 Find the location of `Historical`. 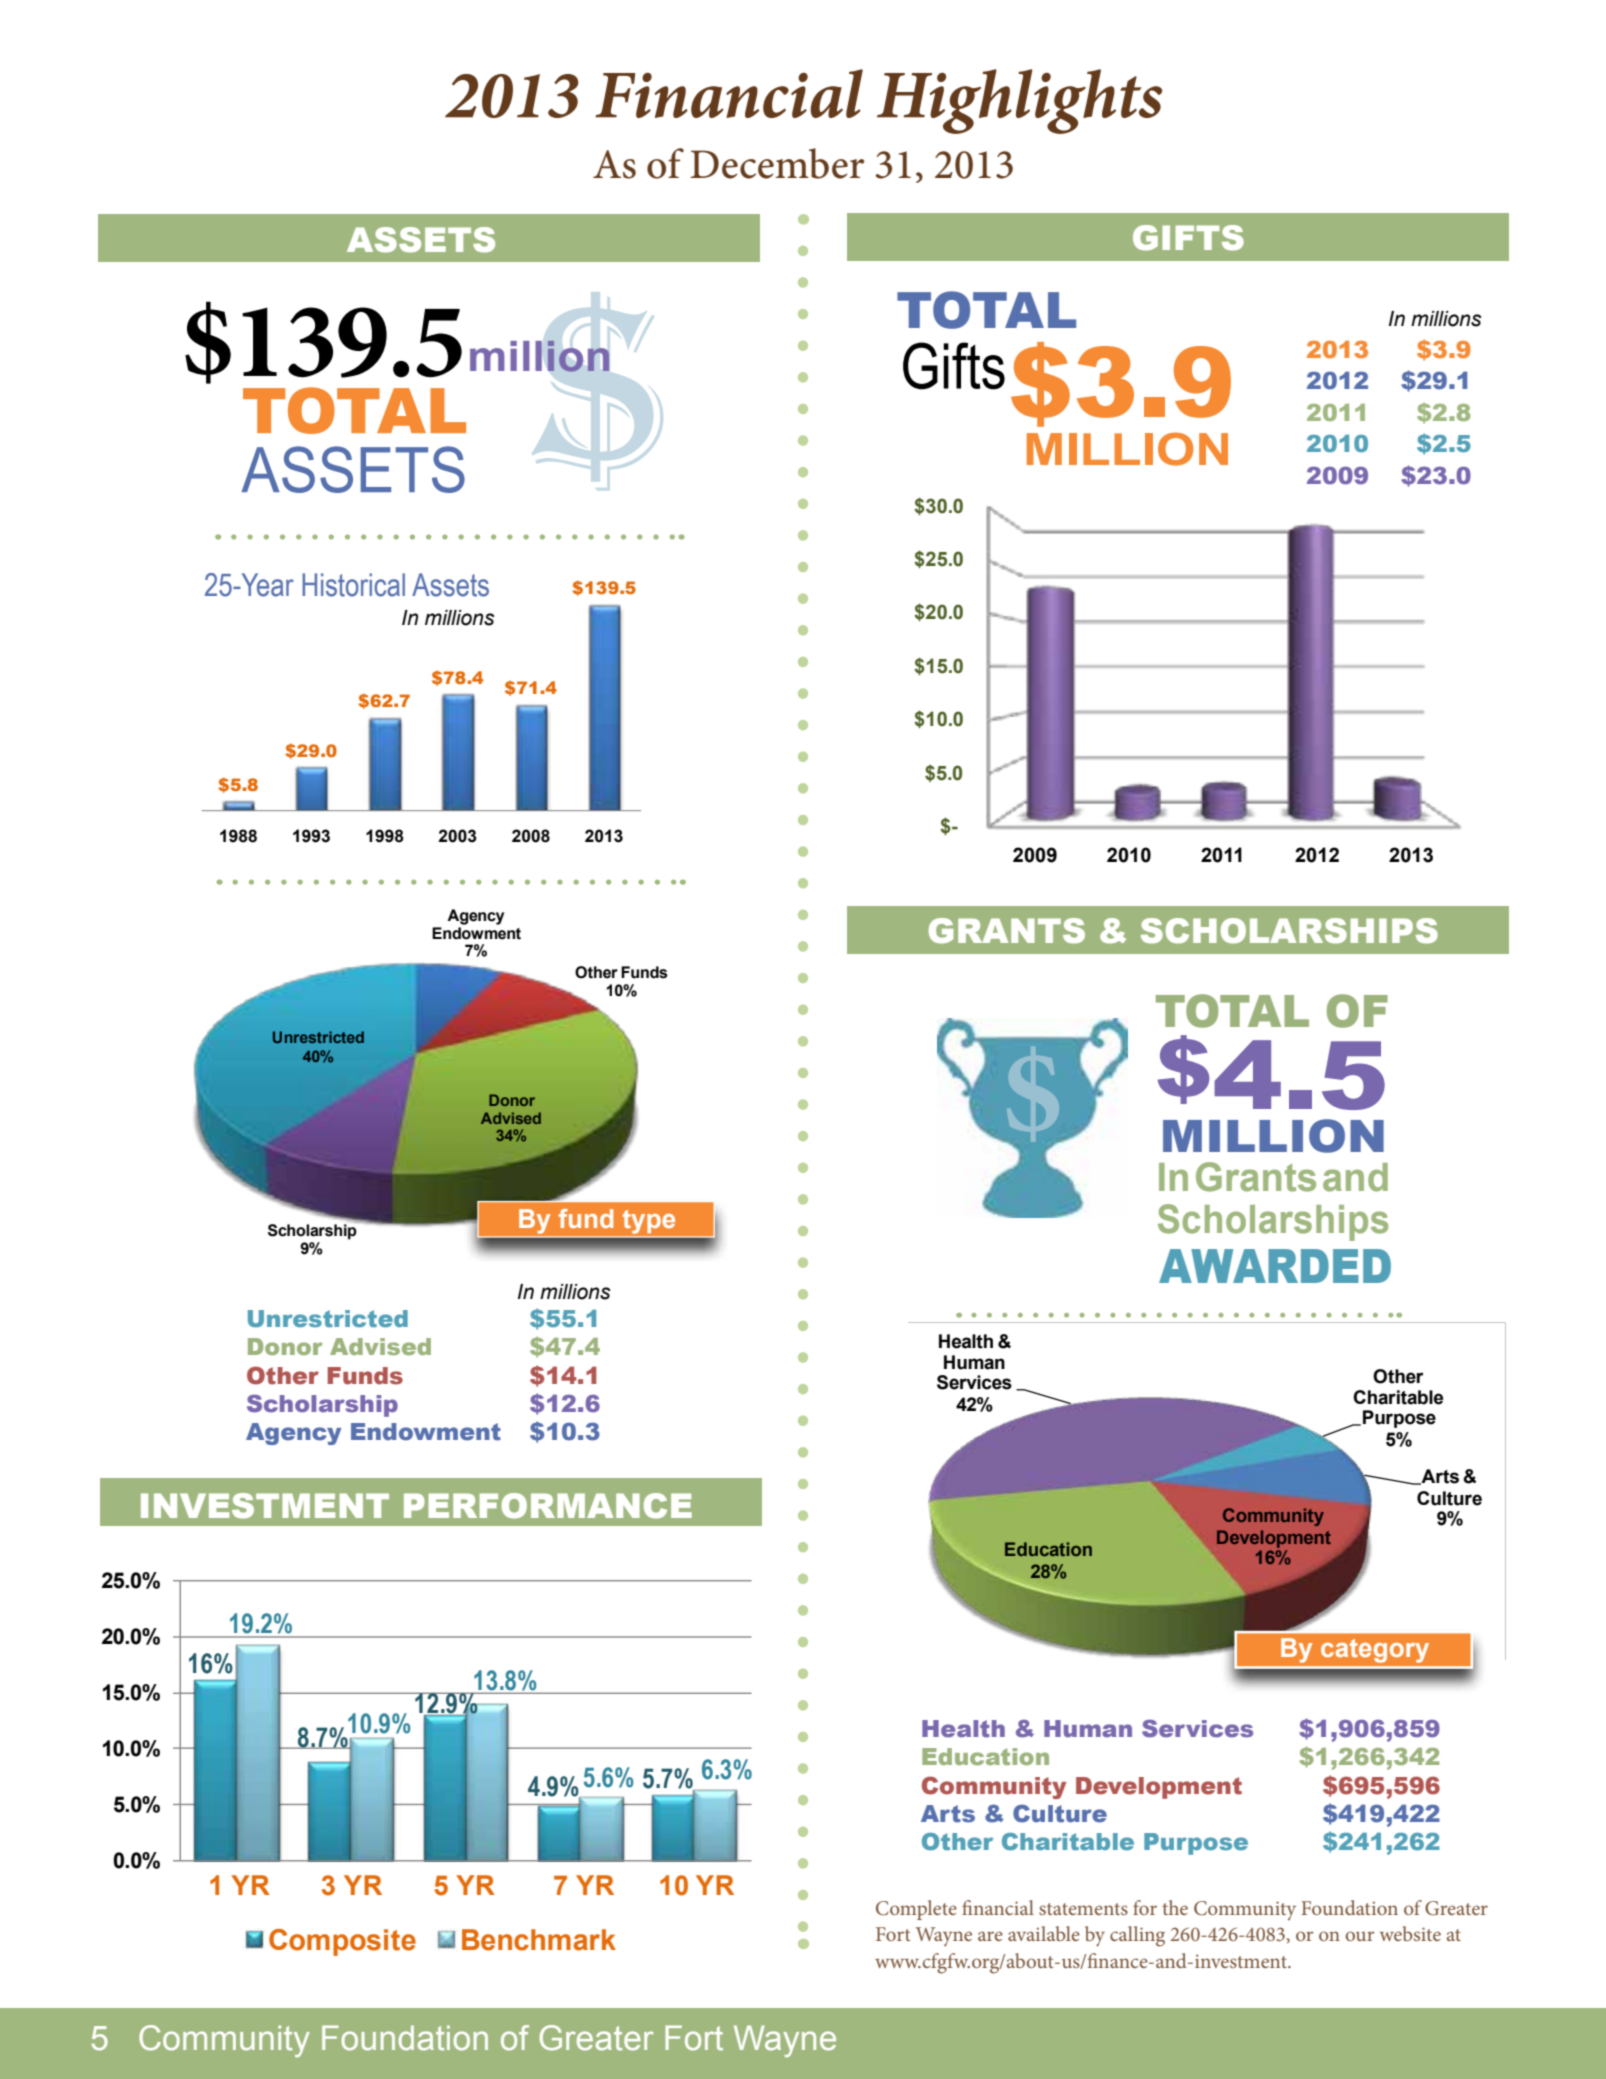

Historical is located at coordinates (353, 585).
